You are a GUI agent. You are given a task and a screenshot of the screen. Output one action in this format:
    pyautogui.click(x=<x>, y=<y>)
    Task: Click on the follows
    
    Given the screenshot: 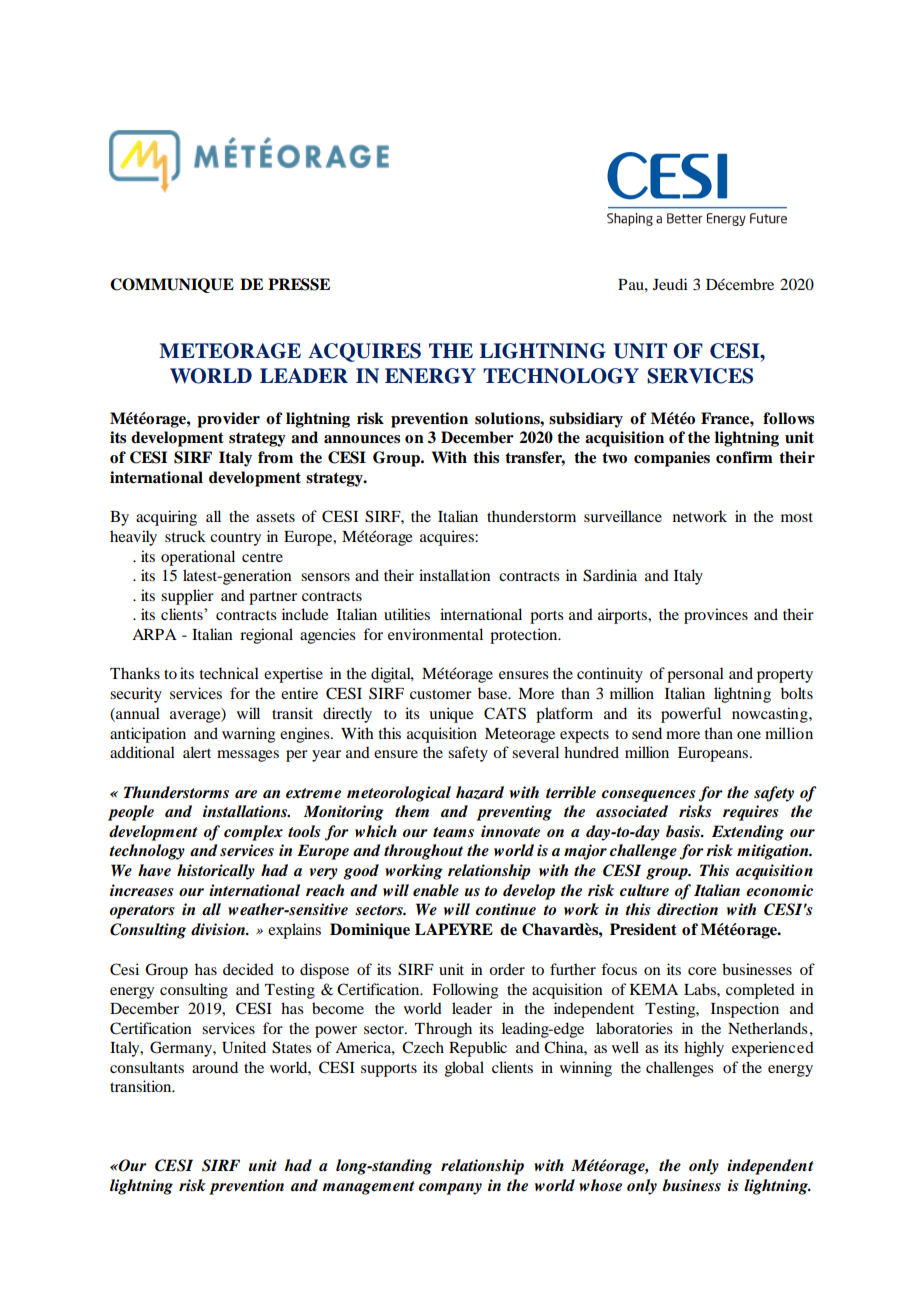 What is the action you would take?
    pyautogui.click(x=788, y=418)
